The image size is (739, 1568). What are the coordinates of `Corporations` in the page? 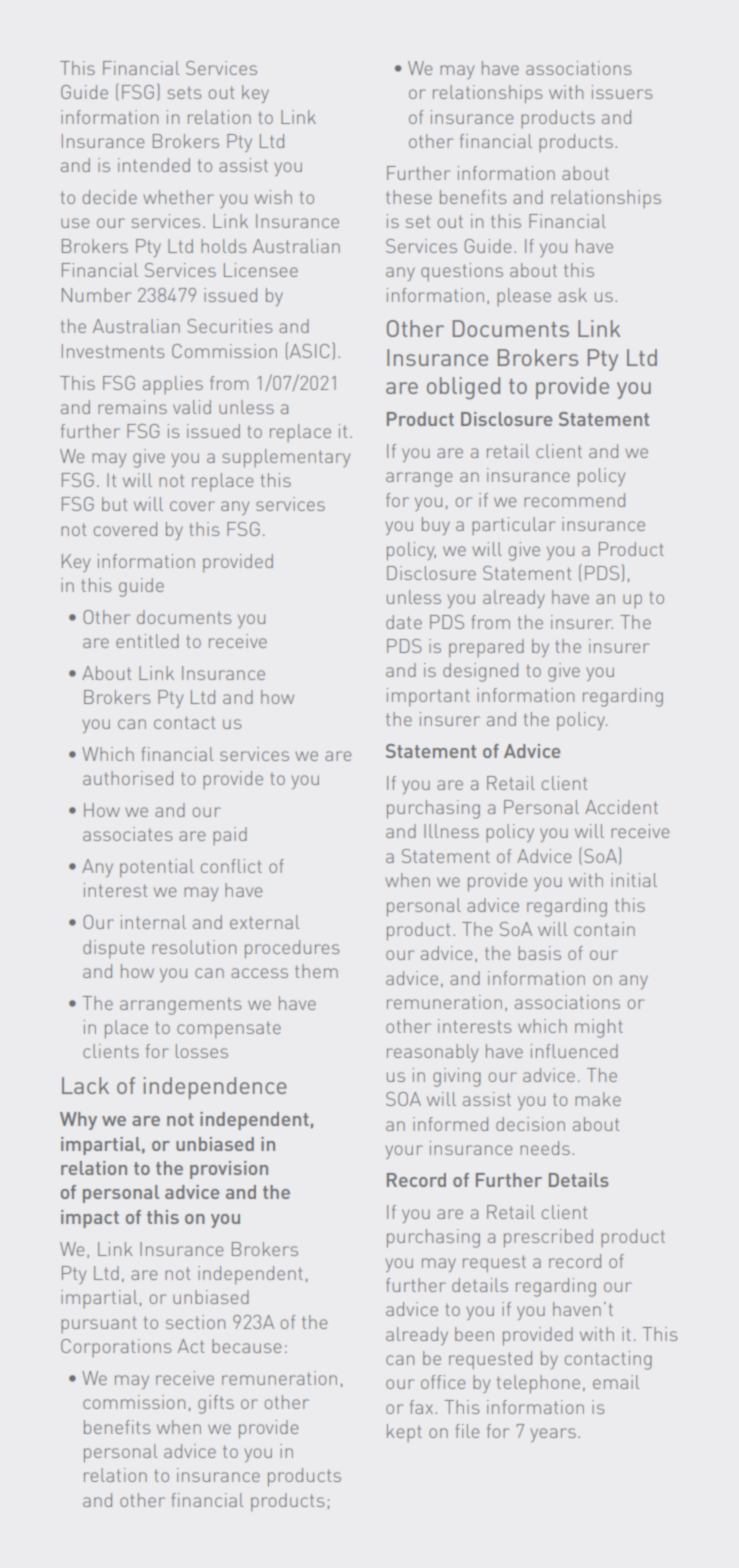 It's located at (116, 1348).
